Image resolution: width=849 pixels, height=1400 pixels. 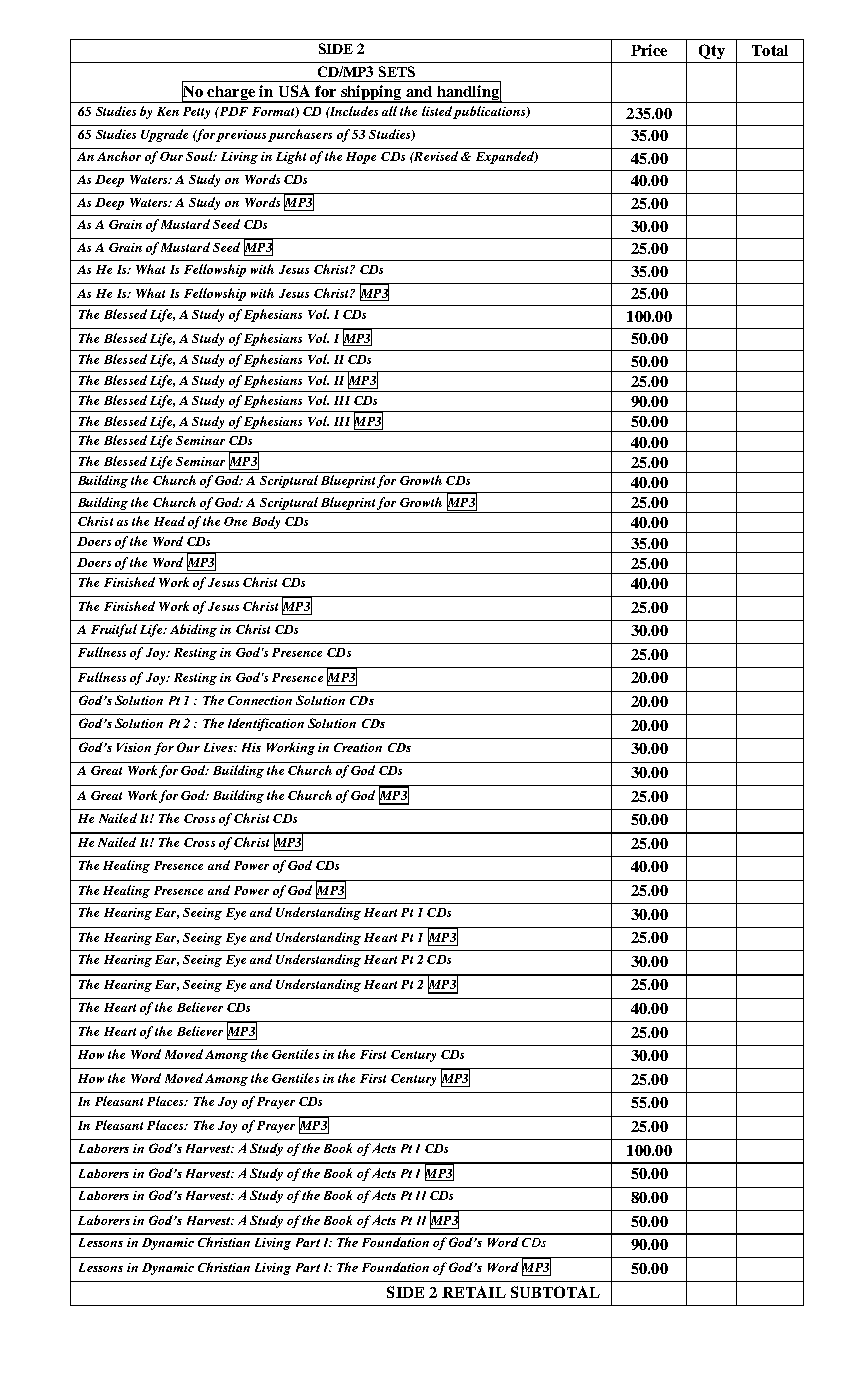 What do you see at coordinates (260, 700) in the screenshot?
I see `Connection` at bounding box center [260, 700].
